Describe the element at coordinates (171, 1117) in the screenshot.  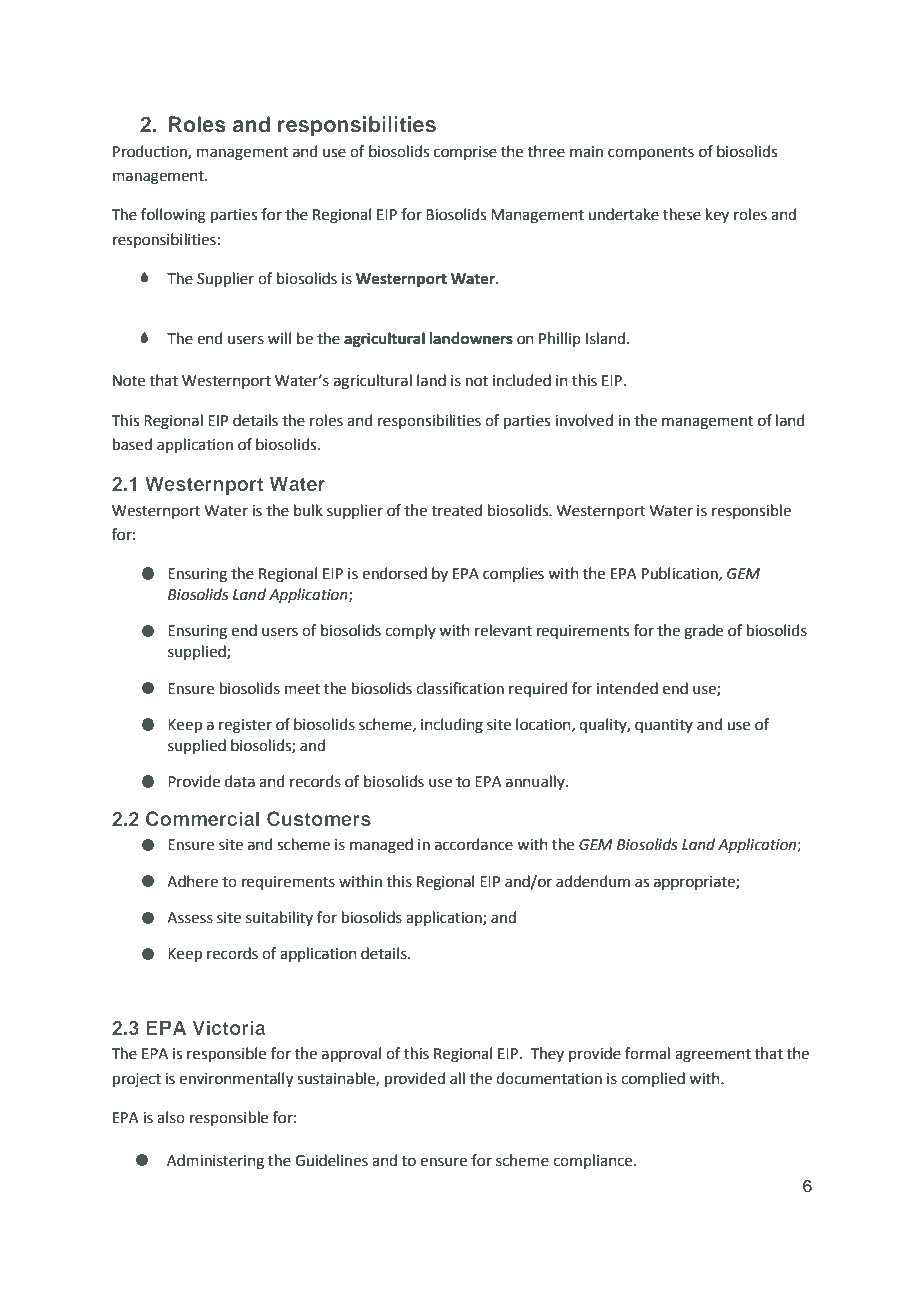
I see `also` at that location.
